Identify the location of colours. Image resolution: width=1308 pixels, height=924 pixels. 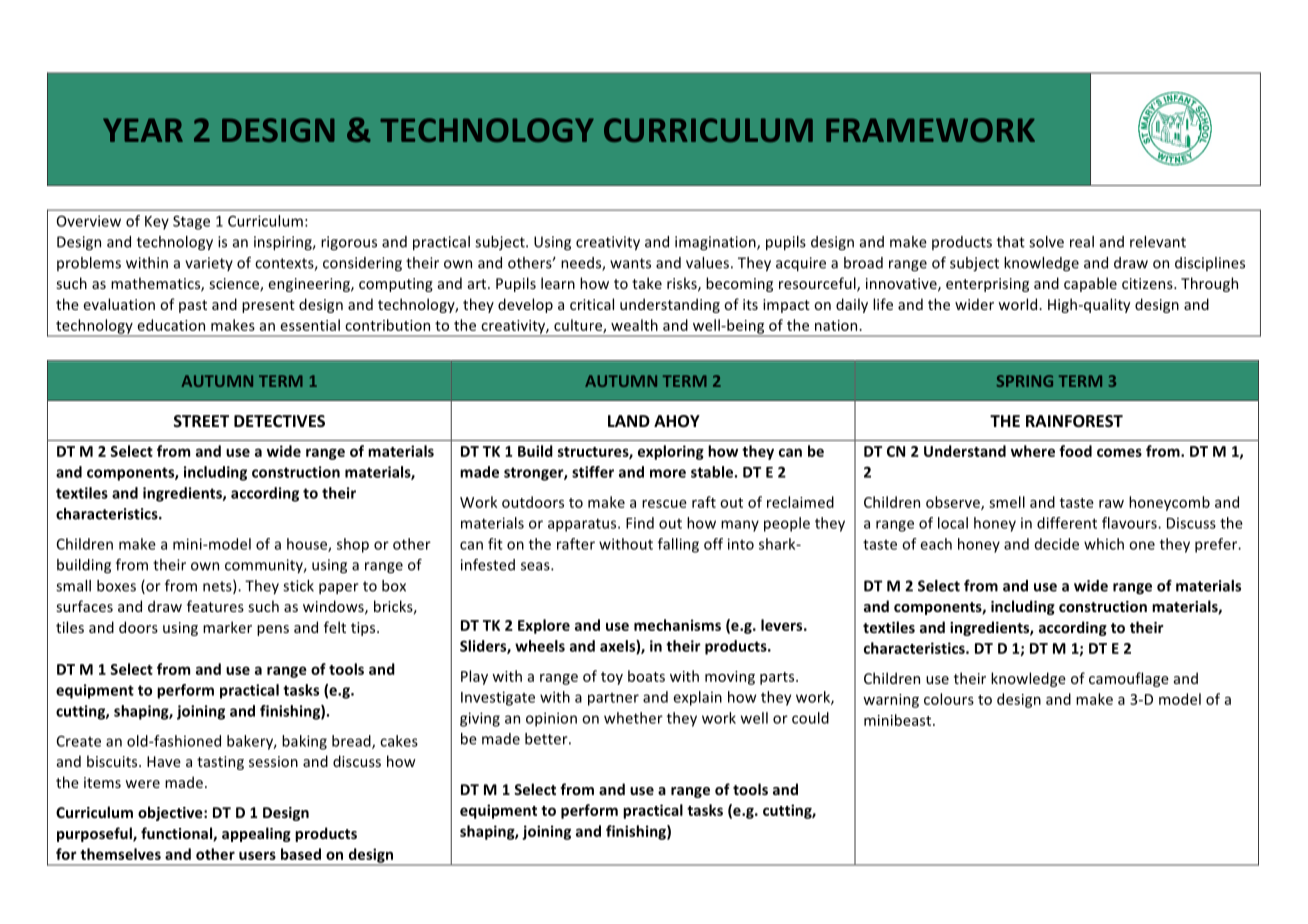
(949, 699).
